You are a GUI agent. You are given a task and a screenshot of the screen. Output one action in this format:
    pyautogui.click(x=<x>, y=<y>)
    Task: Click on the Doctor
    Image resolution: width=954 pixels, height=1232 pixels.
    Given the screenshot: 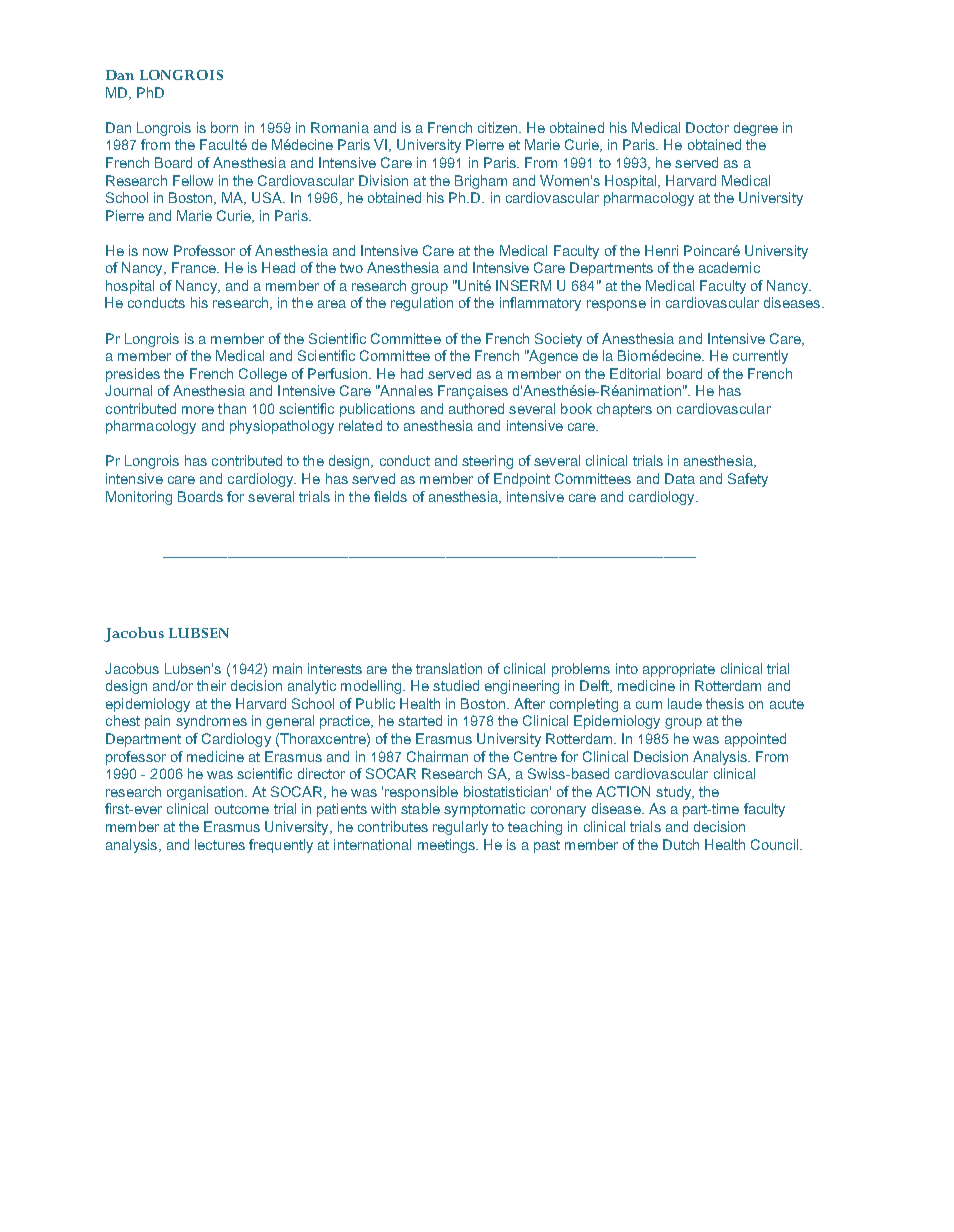 What is the action you would take?
    pyautogui.click(x=707, y=127)
